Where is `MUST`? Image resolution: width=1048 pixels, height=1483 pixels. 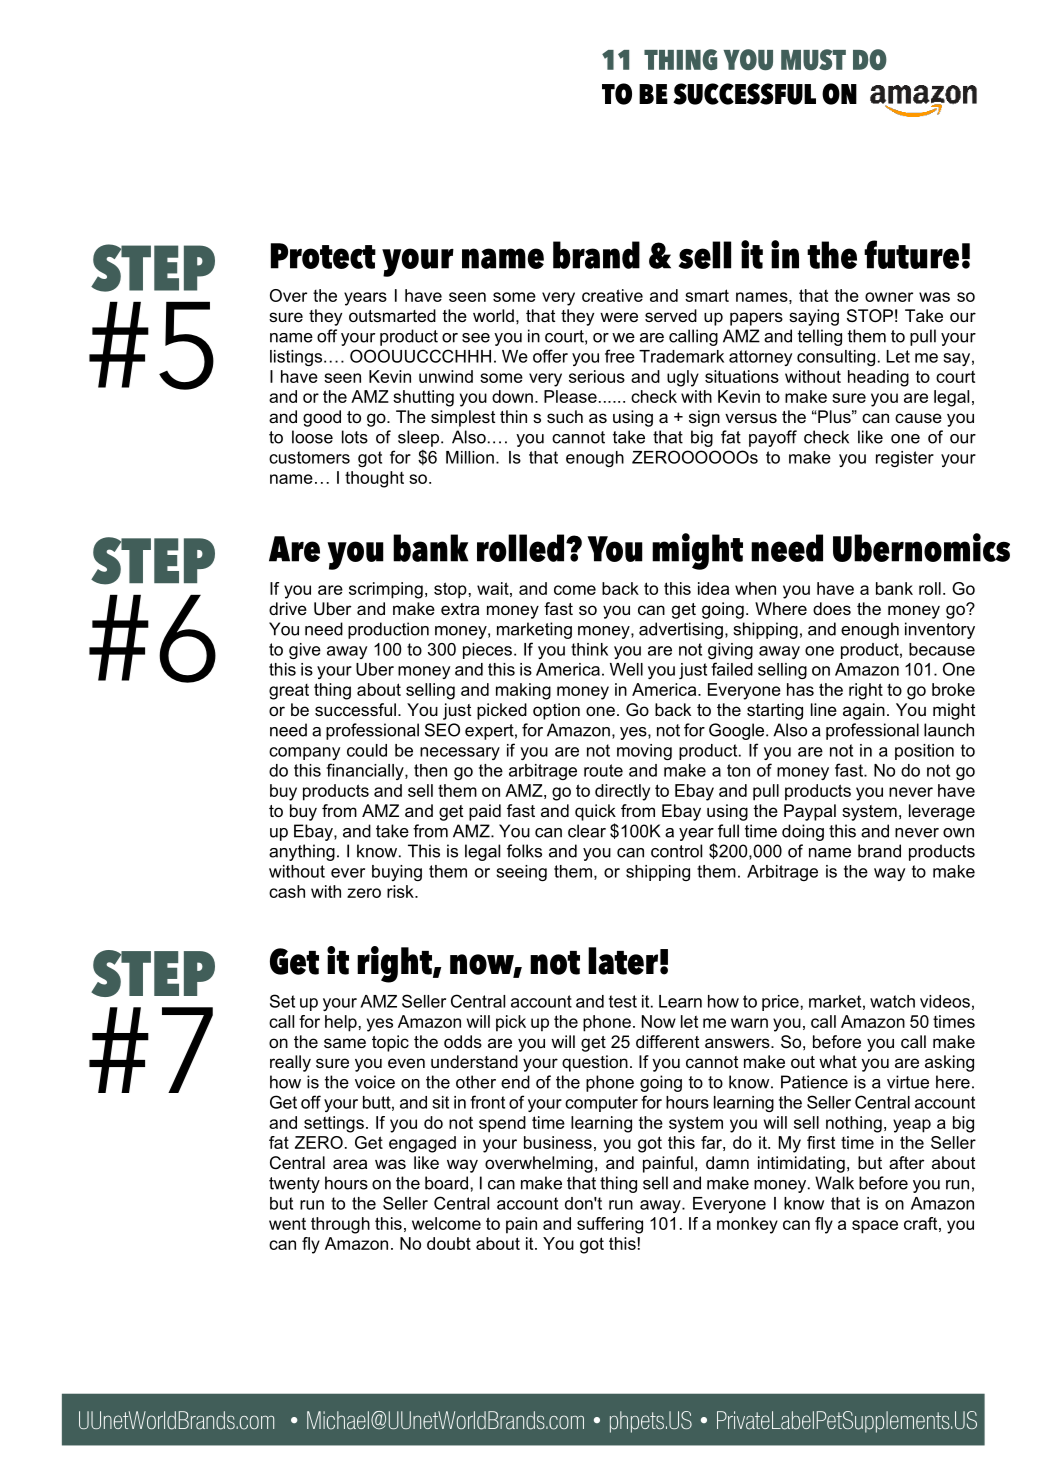
MUST is located at coordinates (813, 59).
